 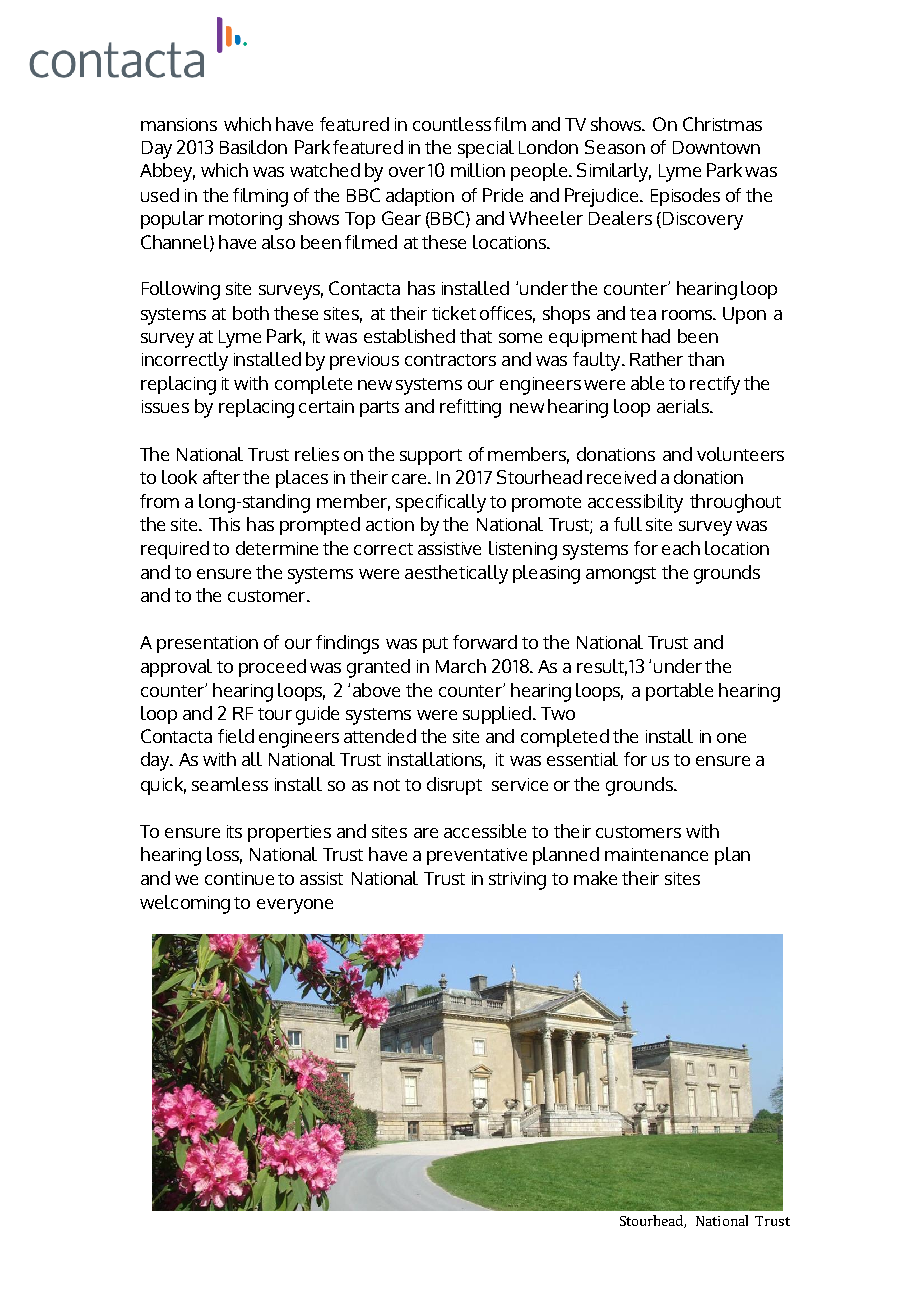 I want to click on mansions, so click(x=179, y=124).
